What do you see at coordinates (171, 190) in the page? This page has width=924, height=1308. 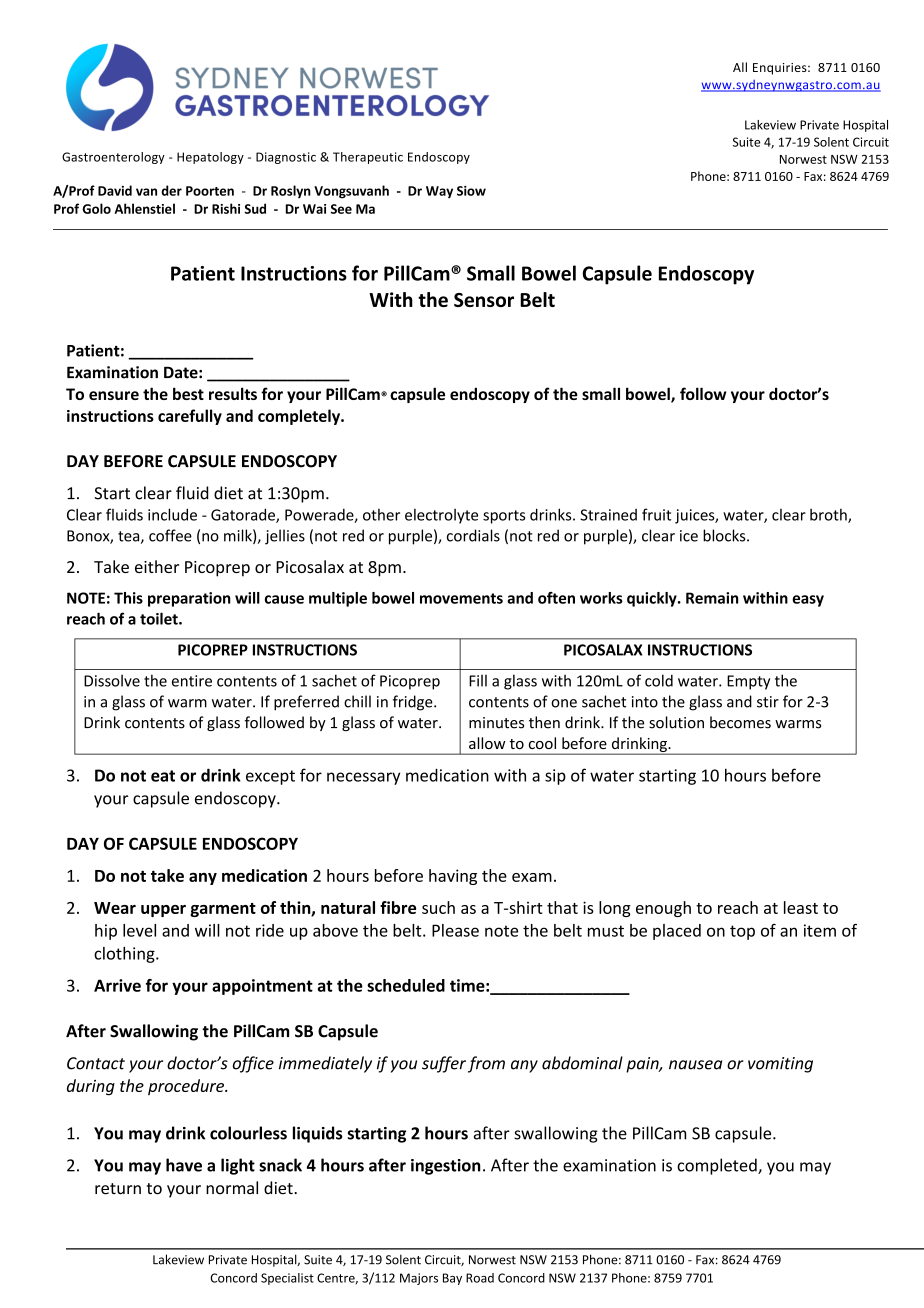 I see `der` at bounding box center [171, 190].
